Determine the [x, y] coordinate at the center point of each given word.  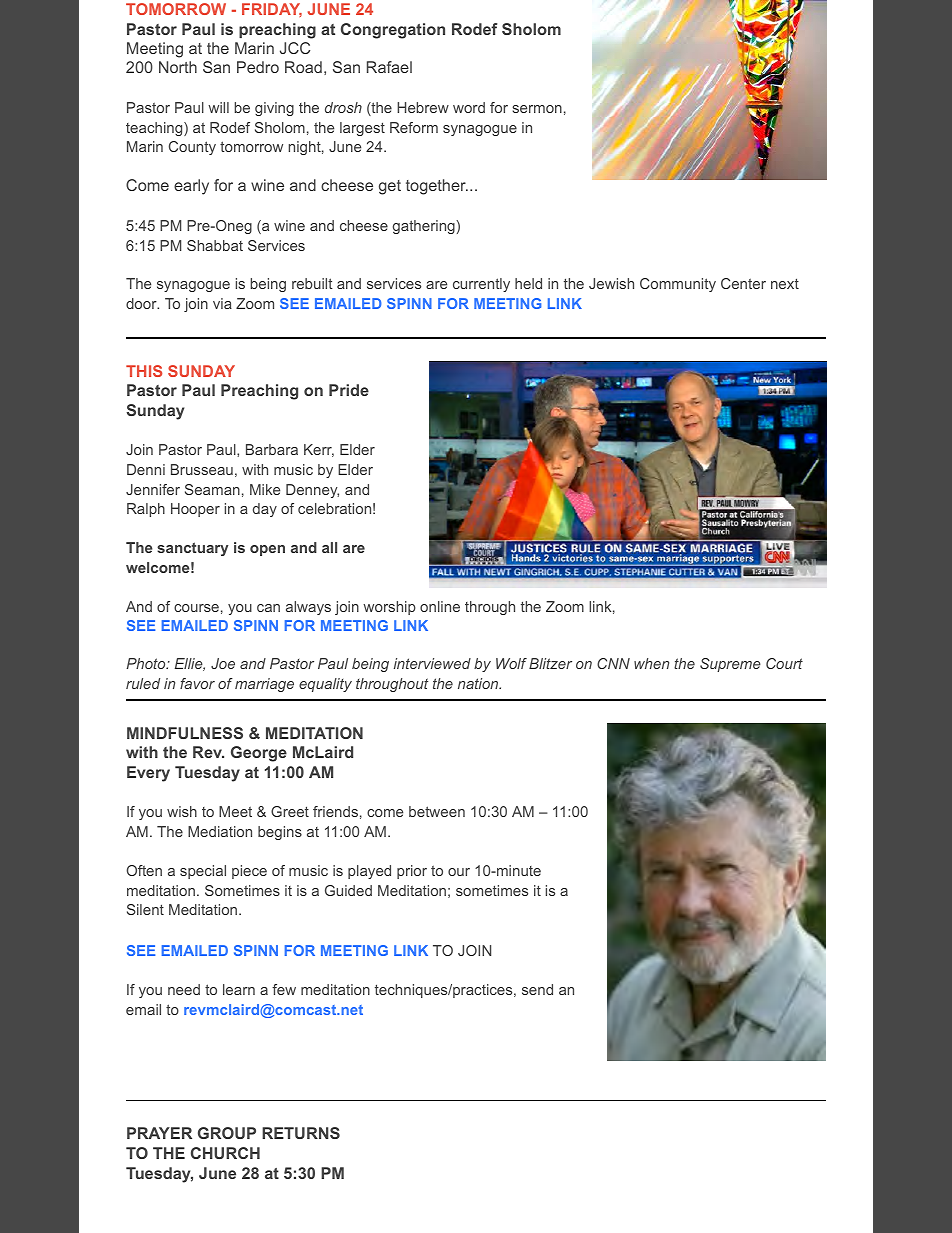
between [437, 811]
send [537, 989]
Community [678, 285]
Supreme [730, 665]
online [440, 606]
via [222, 303]
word [469, 107]
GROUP [227, 1133]
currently [481, 285]
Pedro [258, 67]
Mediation [220, 831]
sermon [537, 109]
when [651, 663]
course [196, 608]
